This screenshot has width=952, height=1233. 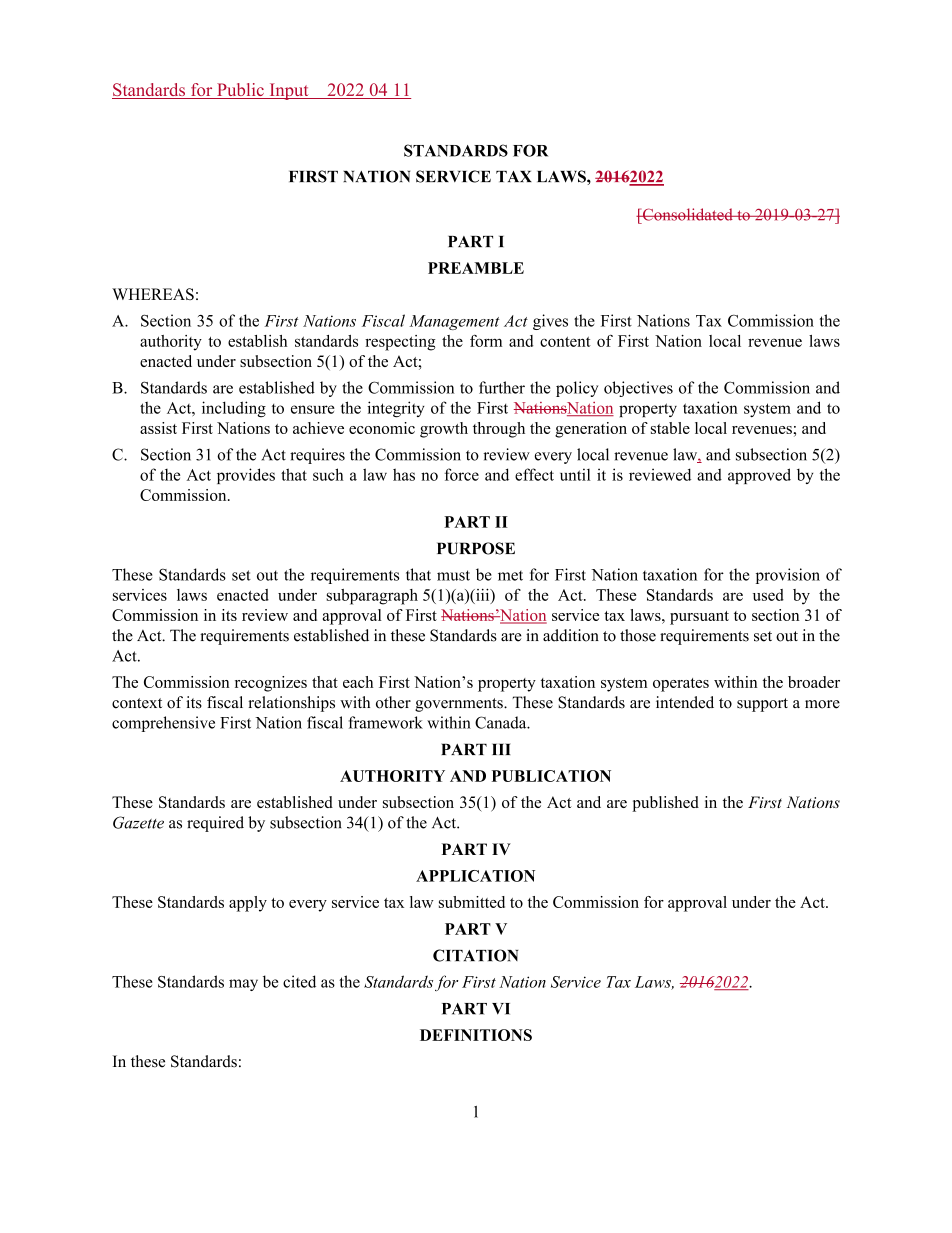 I want to click on through, so click(x=499, y=430).
